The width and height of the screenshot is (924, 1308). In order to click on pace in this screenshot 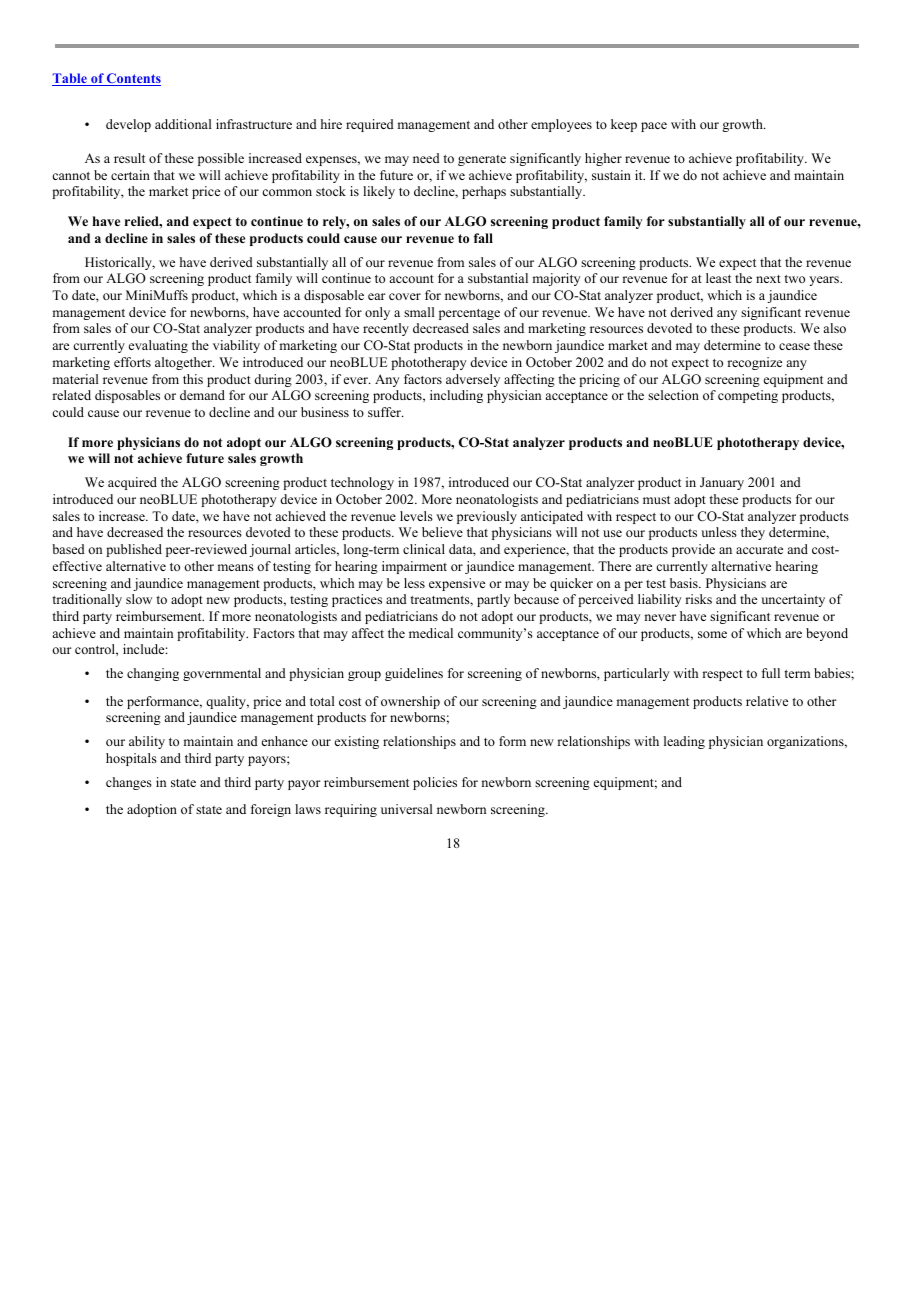, I will do `click(654, 127)`.
